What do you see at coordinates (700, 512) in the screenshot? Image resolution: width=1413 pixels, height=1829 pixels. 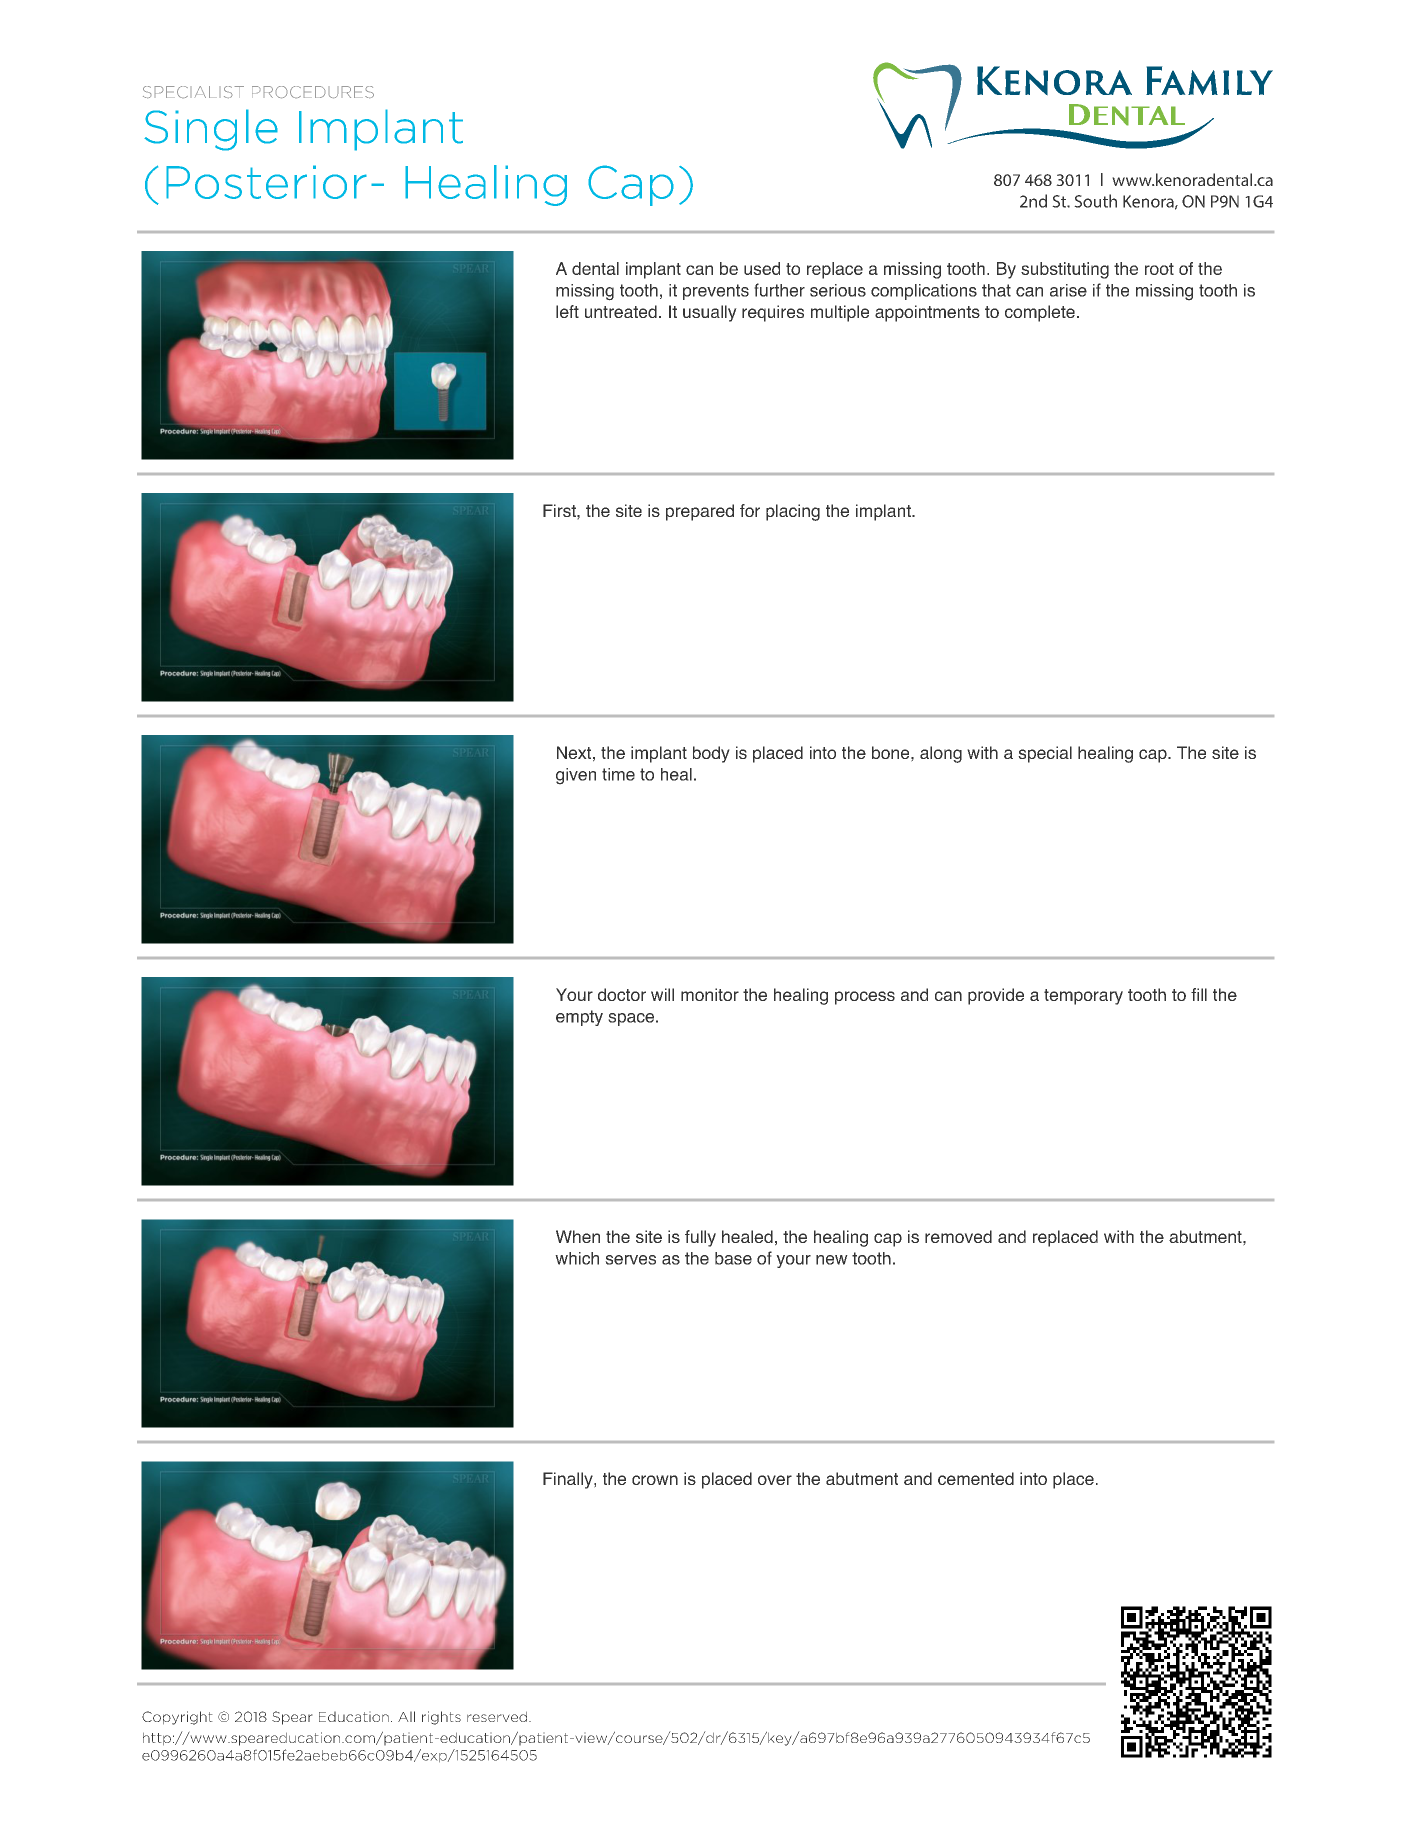 I see `prepared` at bounding box center [700, 512].
